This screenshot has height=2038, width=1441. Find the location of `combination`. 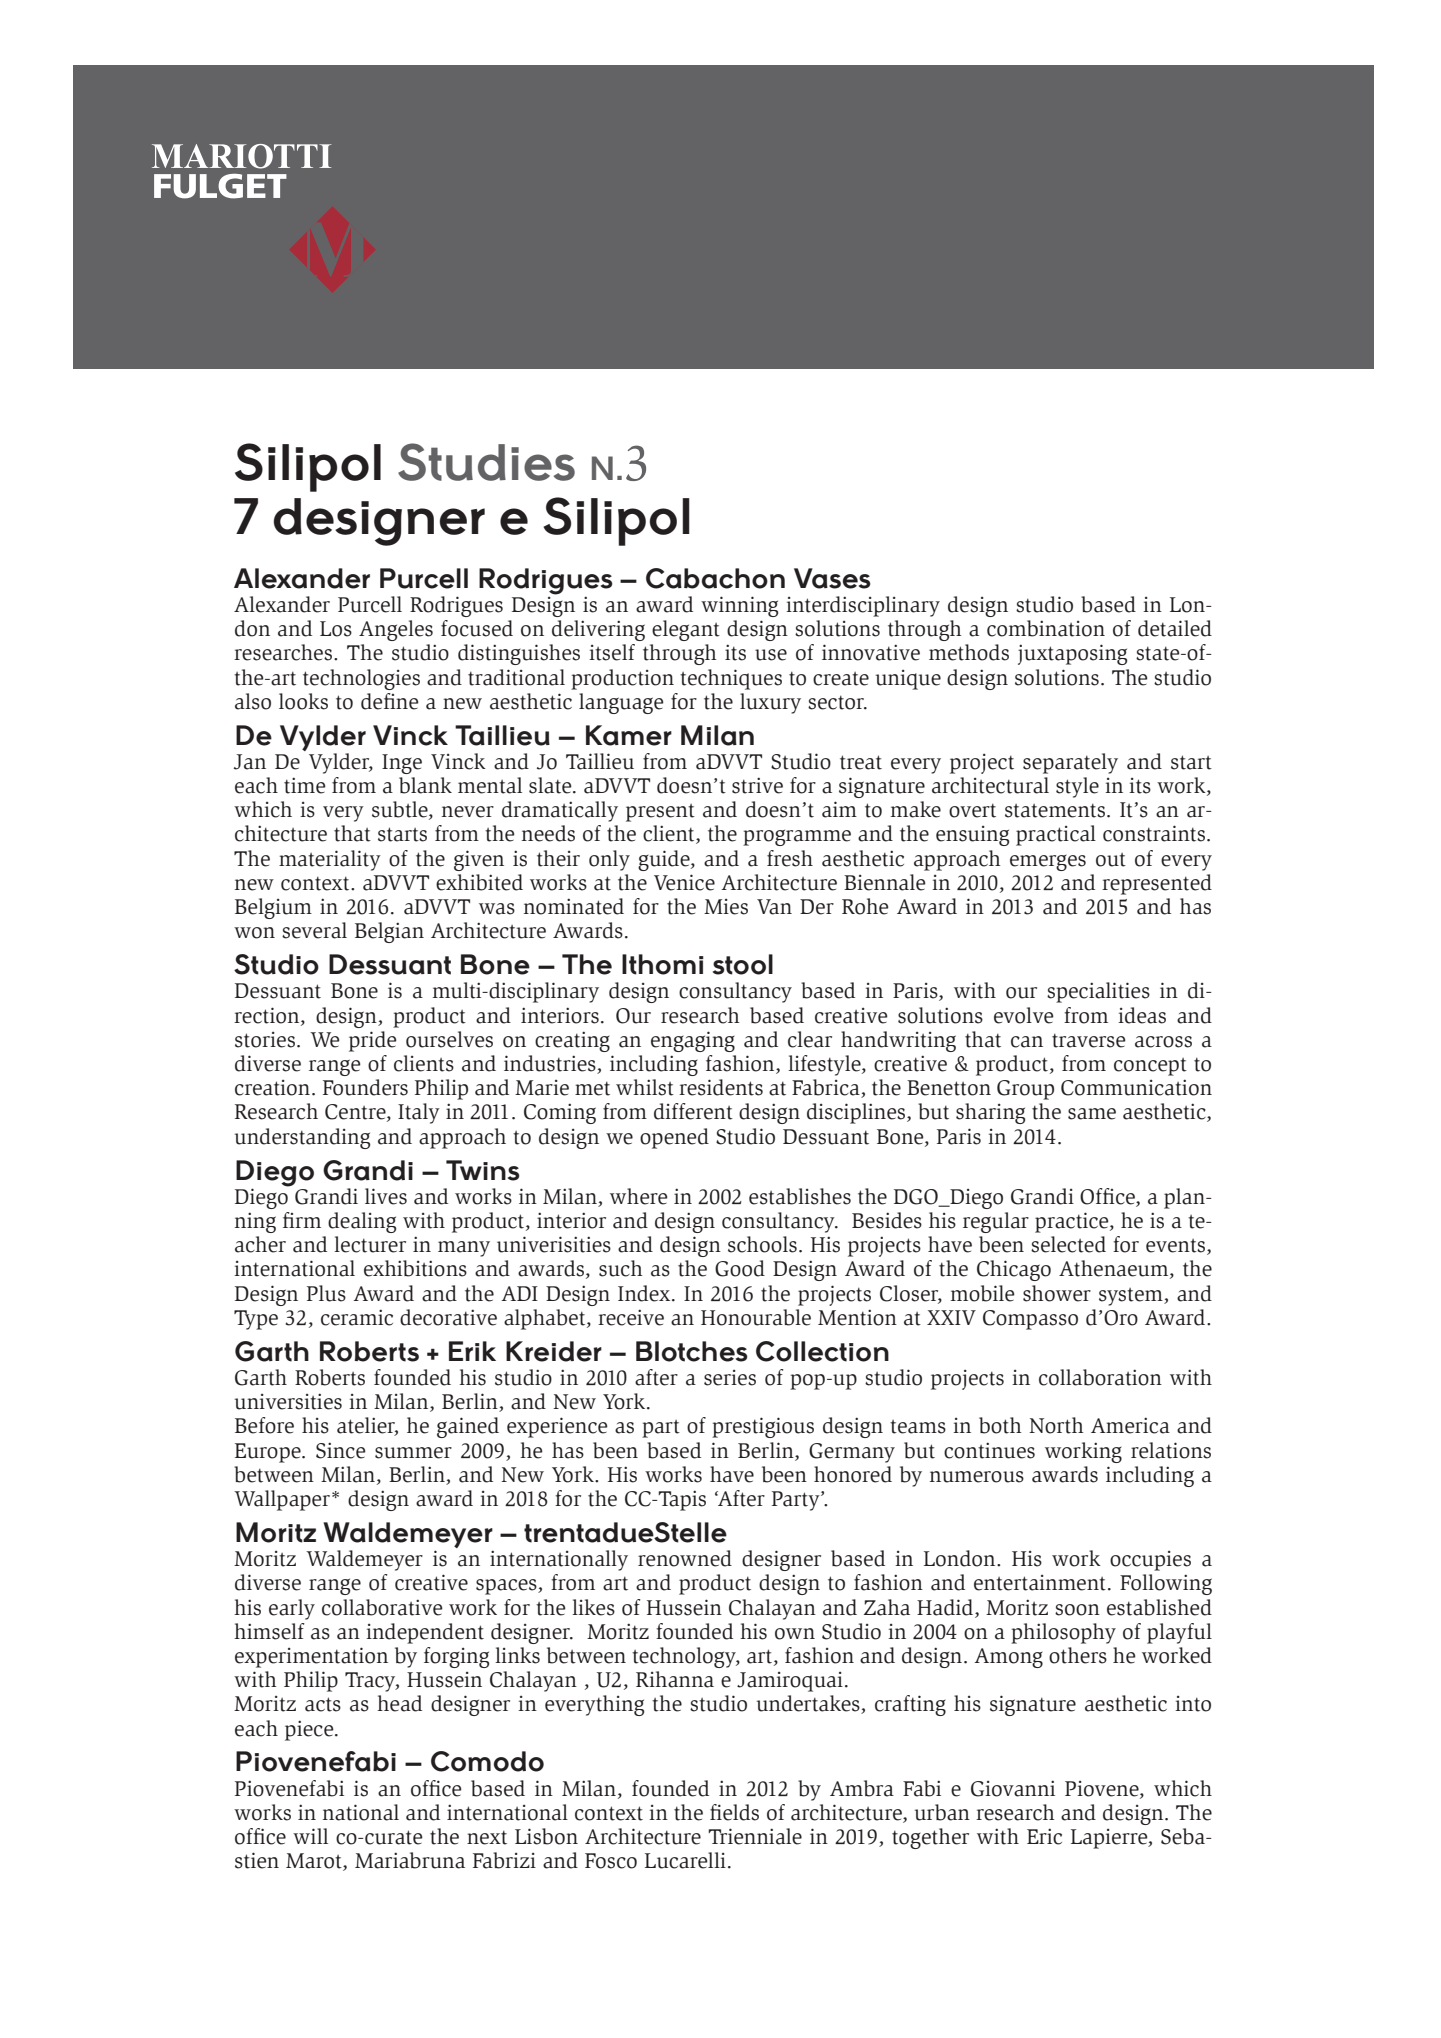

combination is located at coordinates (1046, 628).
